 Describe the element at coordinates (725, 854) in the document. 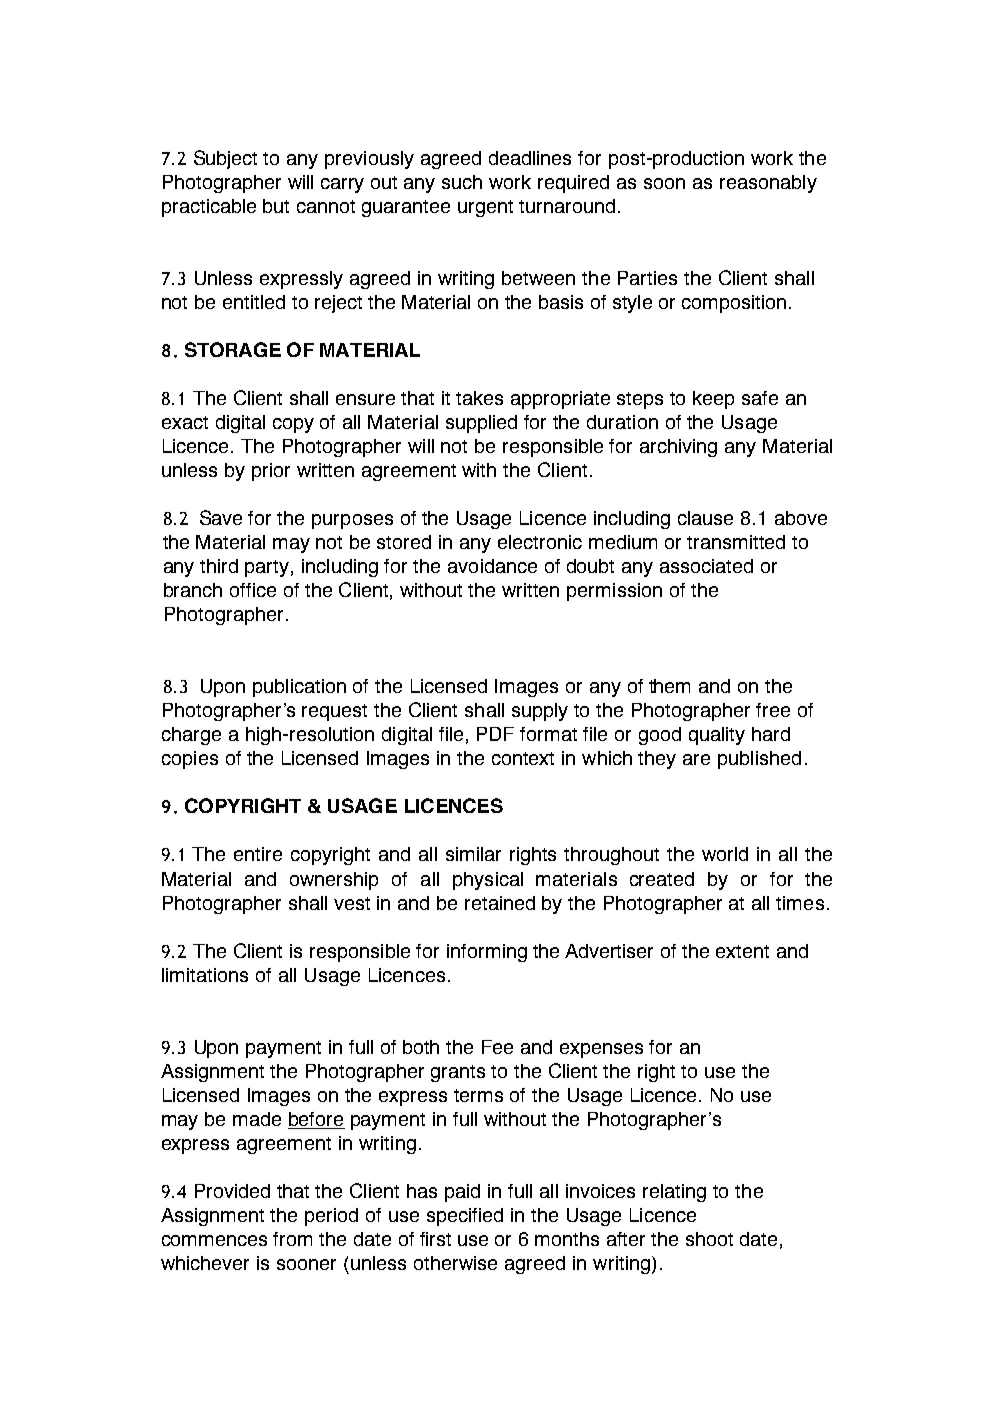

I see `world` at that location.
